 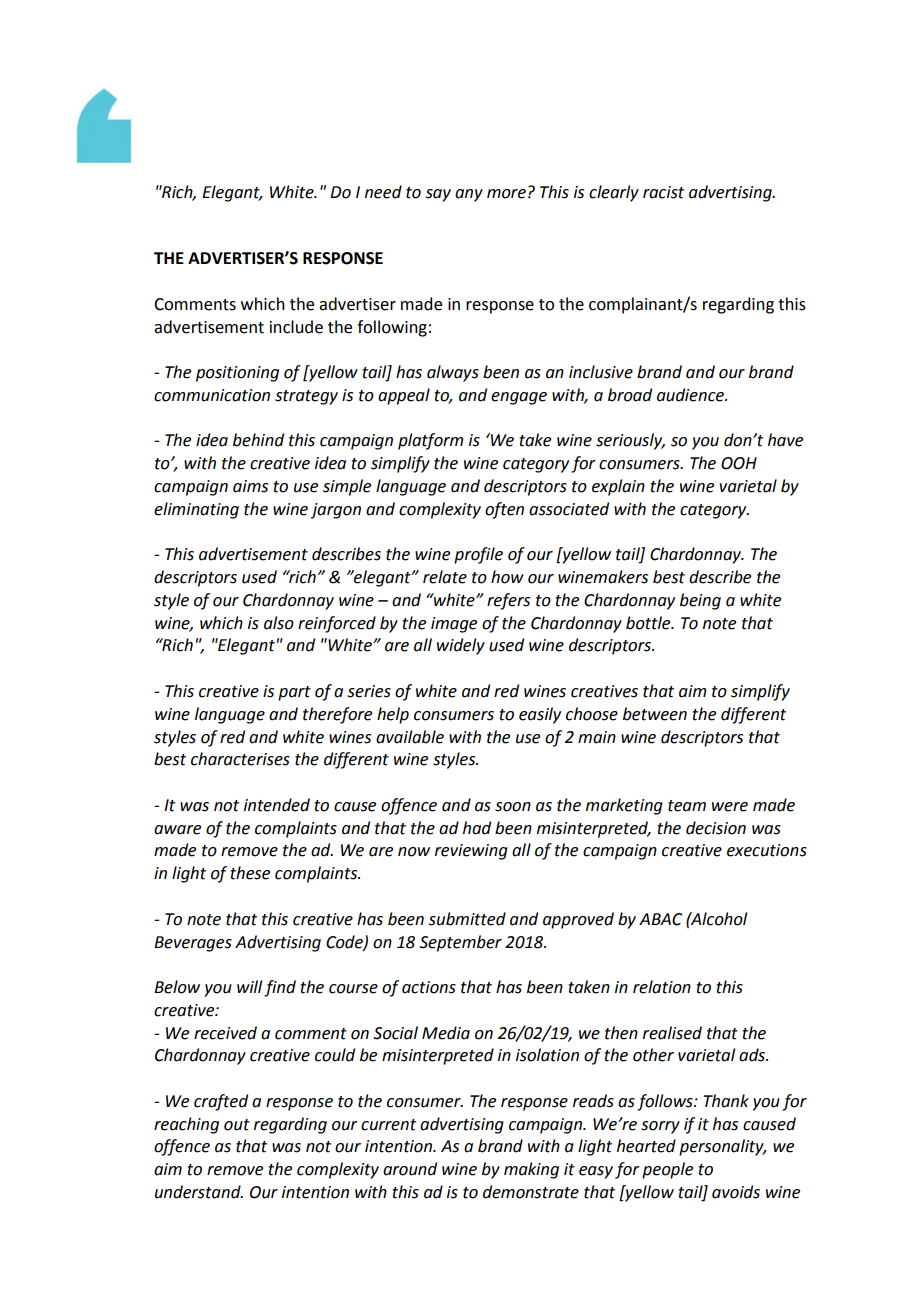 I want to click on part, so click(x=294, y=693).
